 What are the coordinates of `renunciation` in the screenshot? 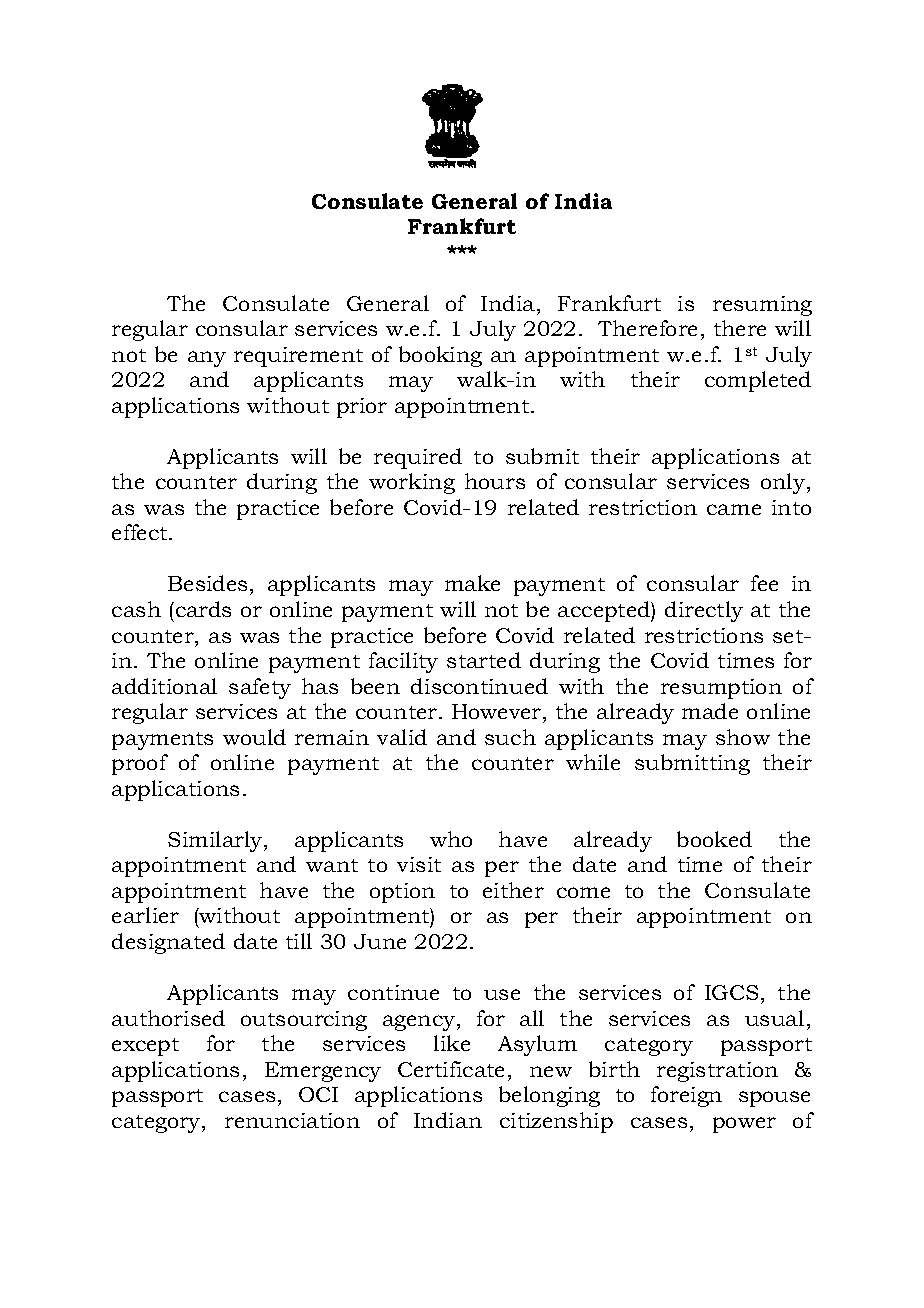 It's located at (292, 1120).
